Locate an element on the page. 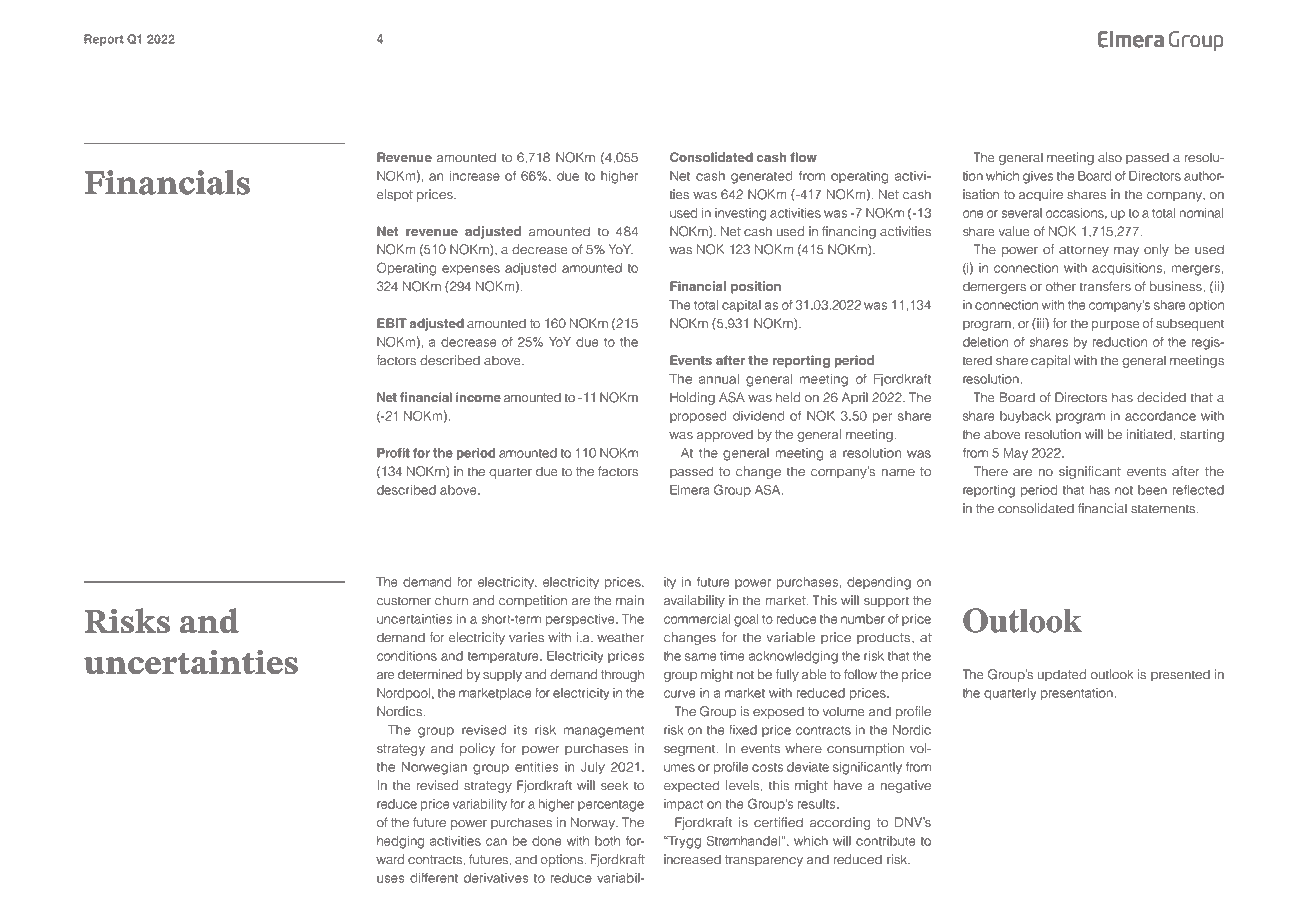  transparency is located at coordinates (764, 861).
